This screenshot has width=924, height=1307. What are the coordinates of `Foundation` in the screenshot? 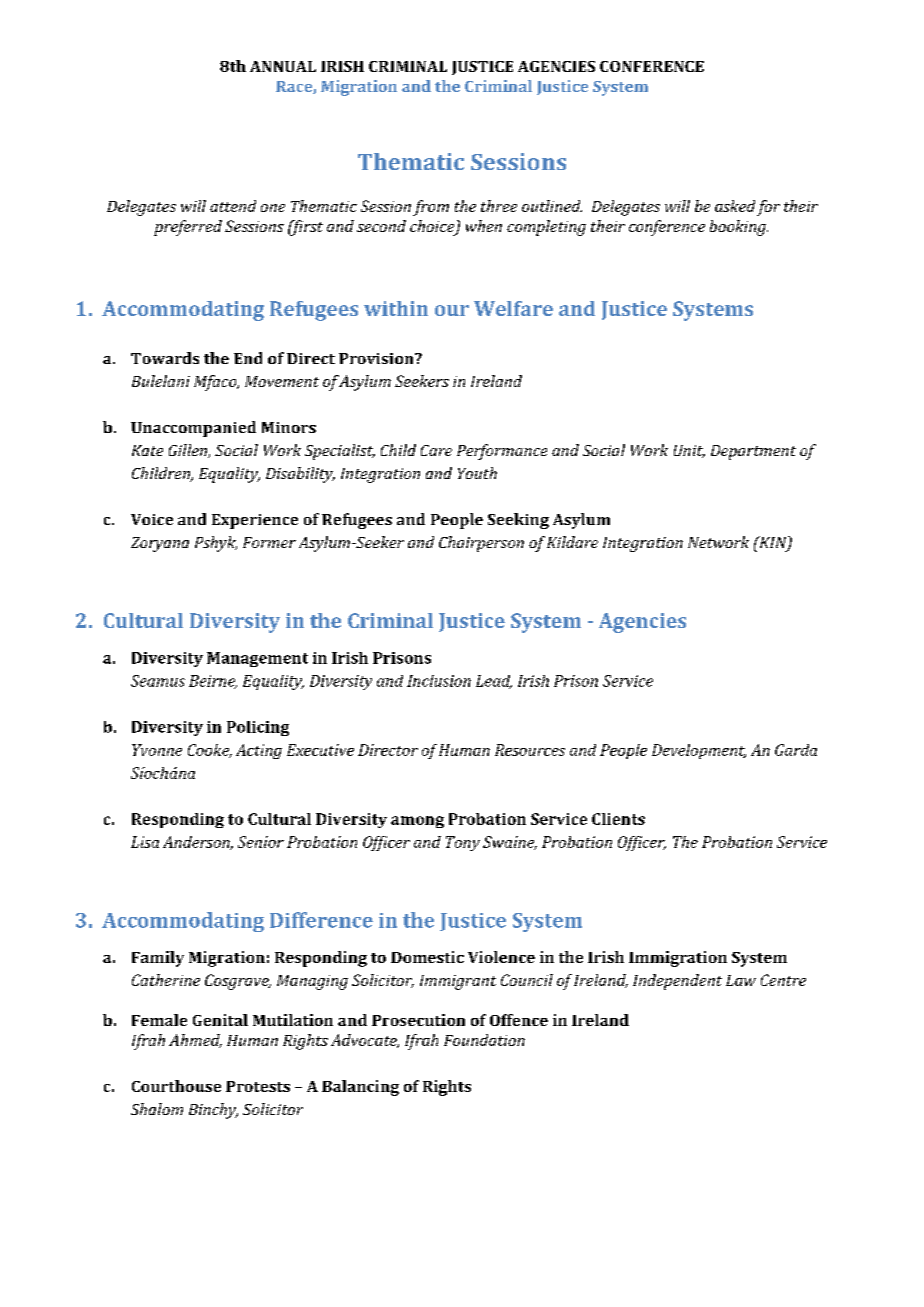 It's located at (484, 1040).
